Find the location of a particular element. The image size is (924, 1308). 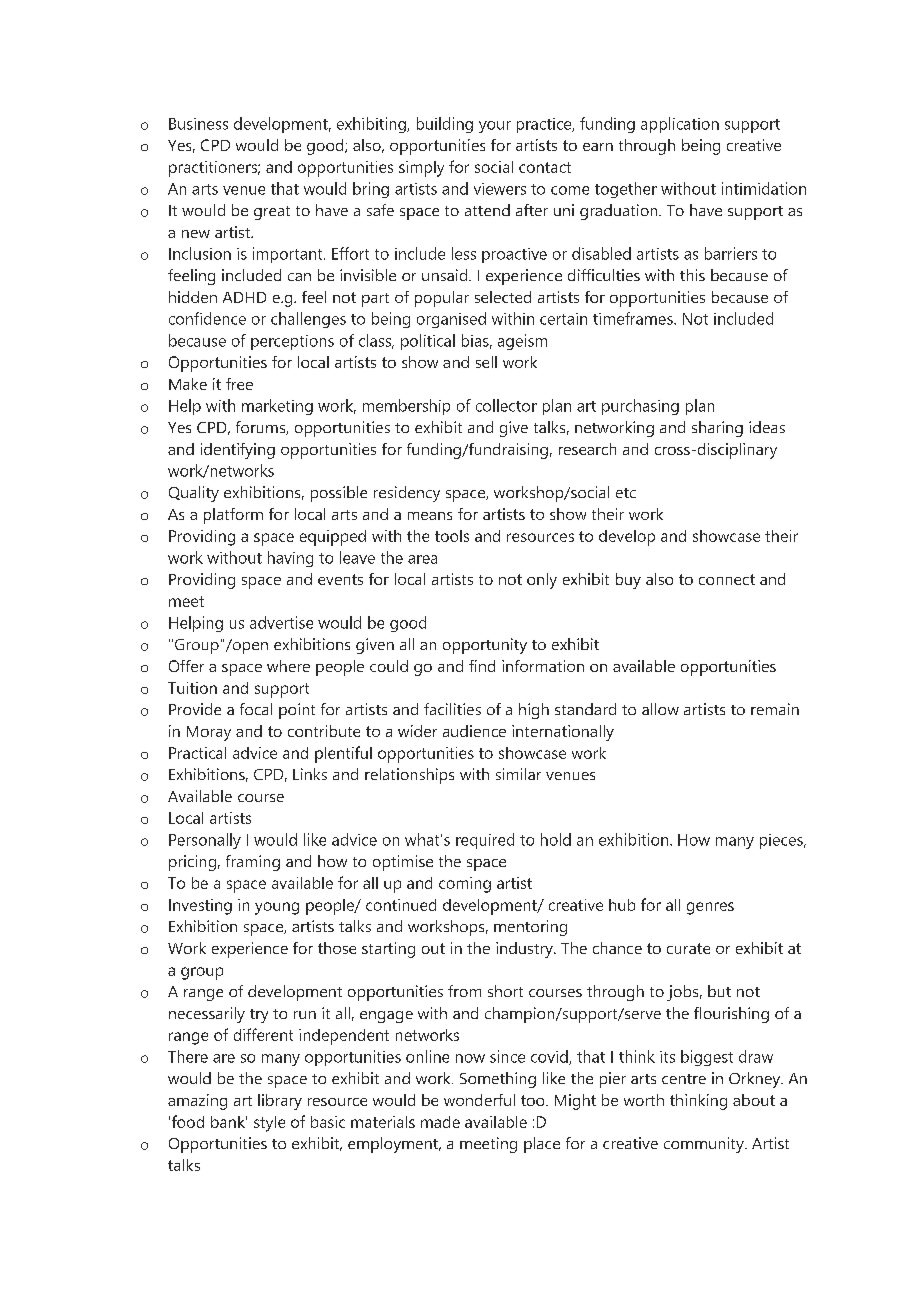

application is located at coordinates (680, 125).
